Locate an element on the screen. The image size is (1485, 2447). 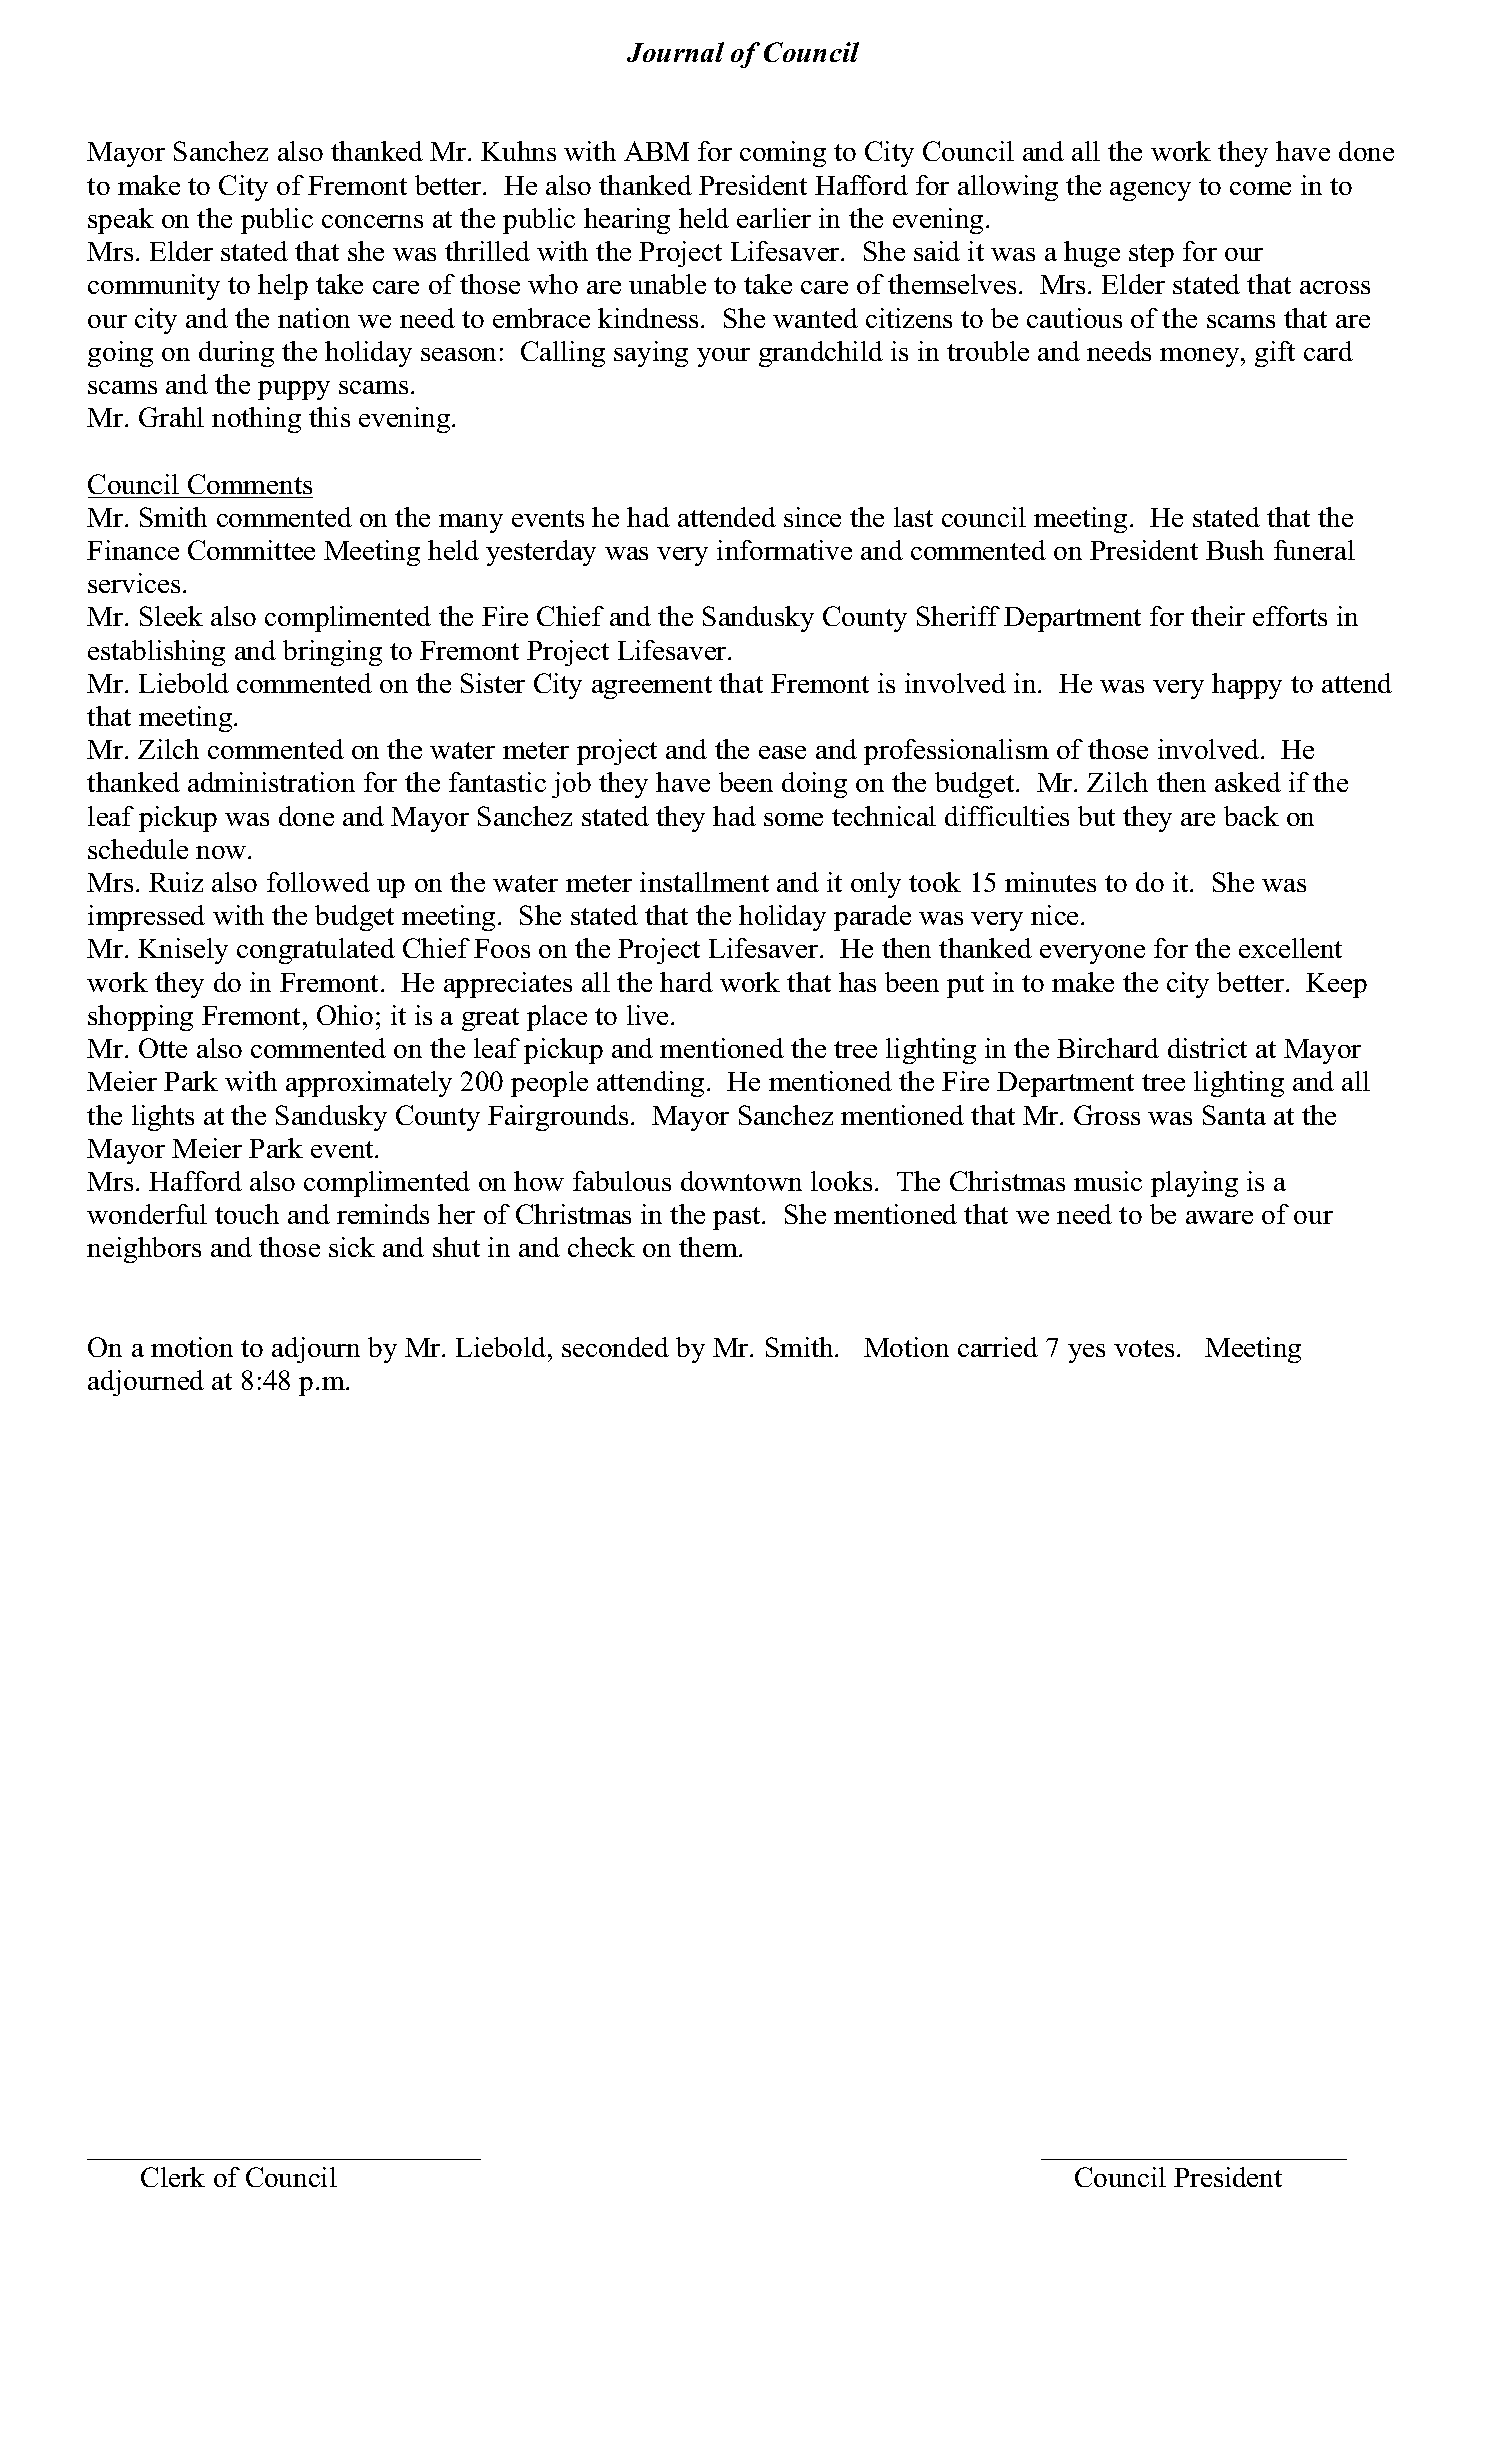
asked is located at coordinates (1248, 782).
